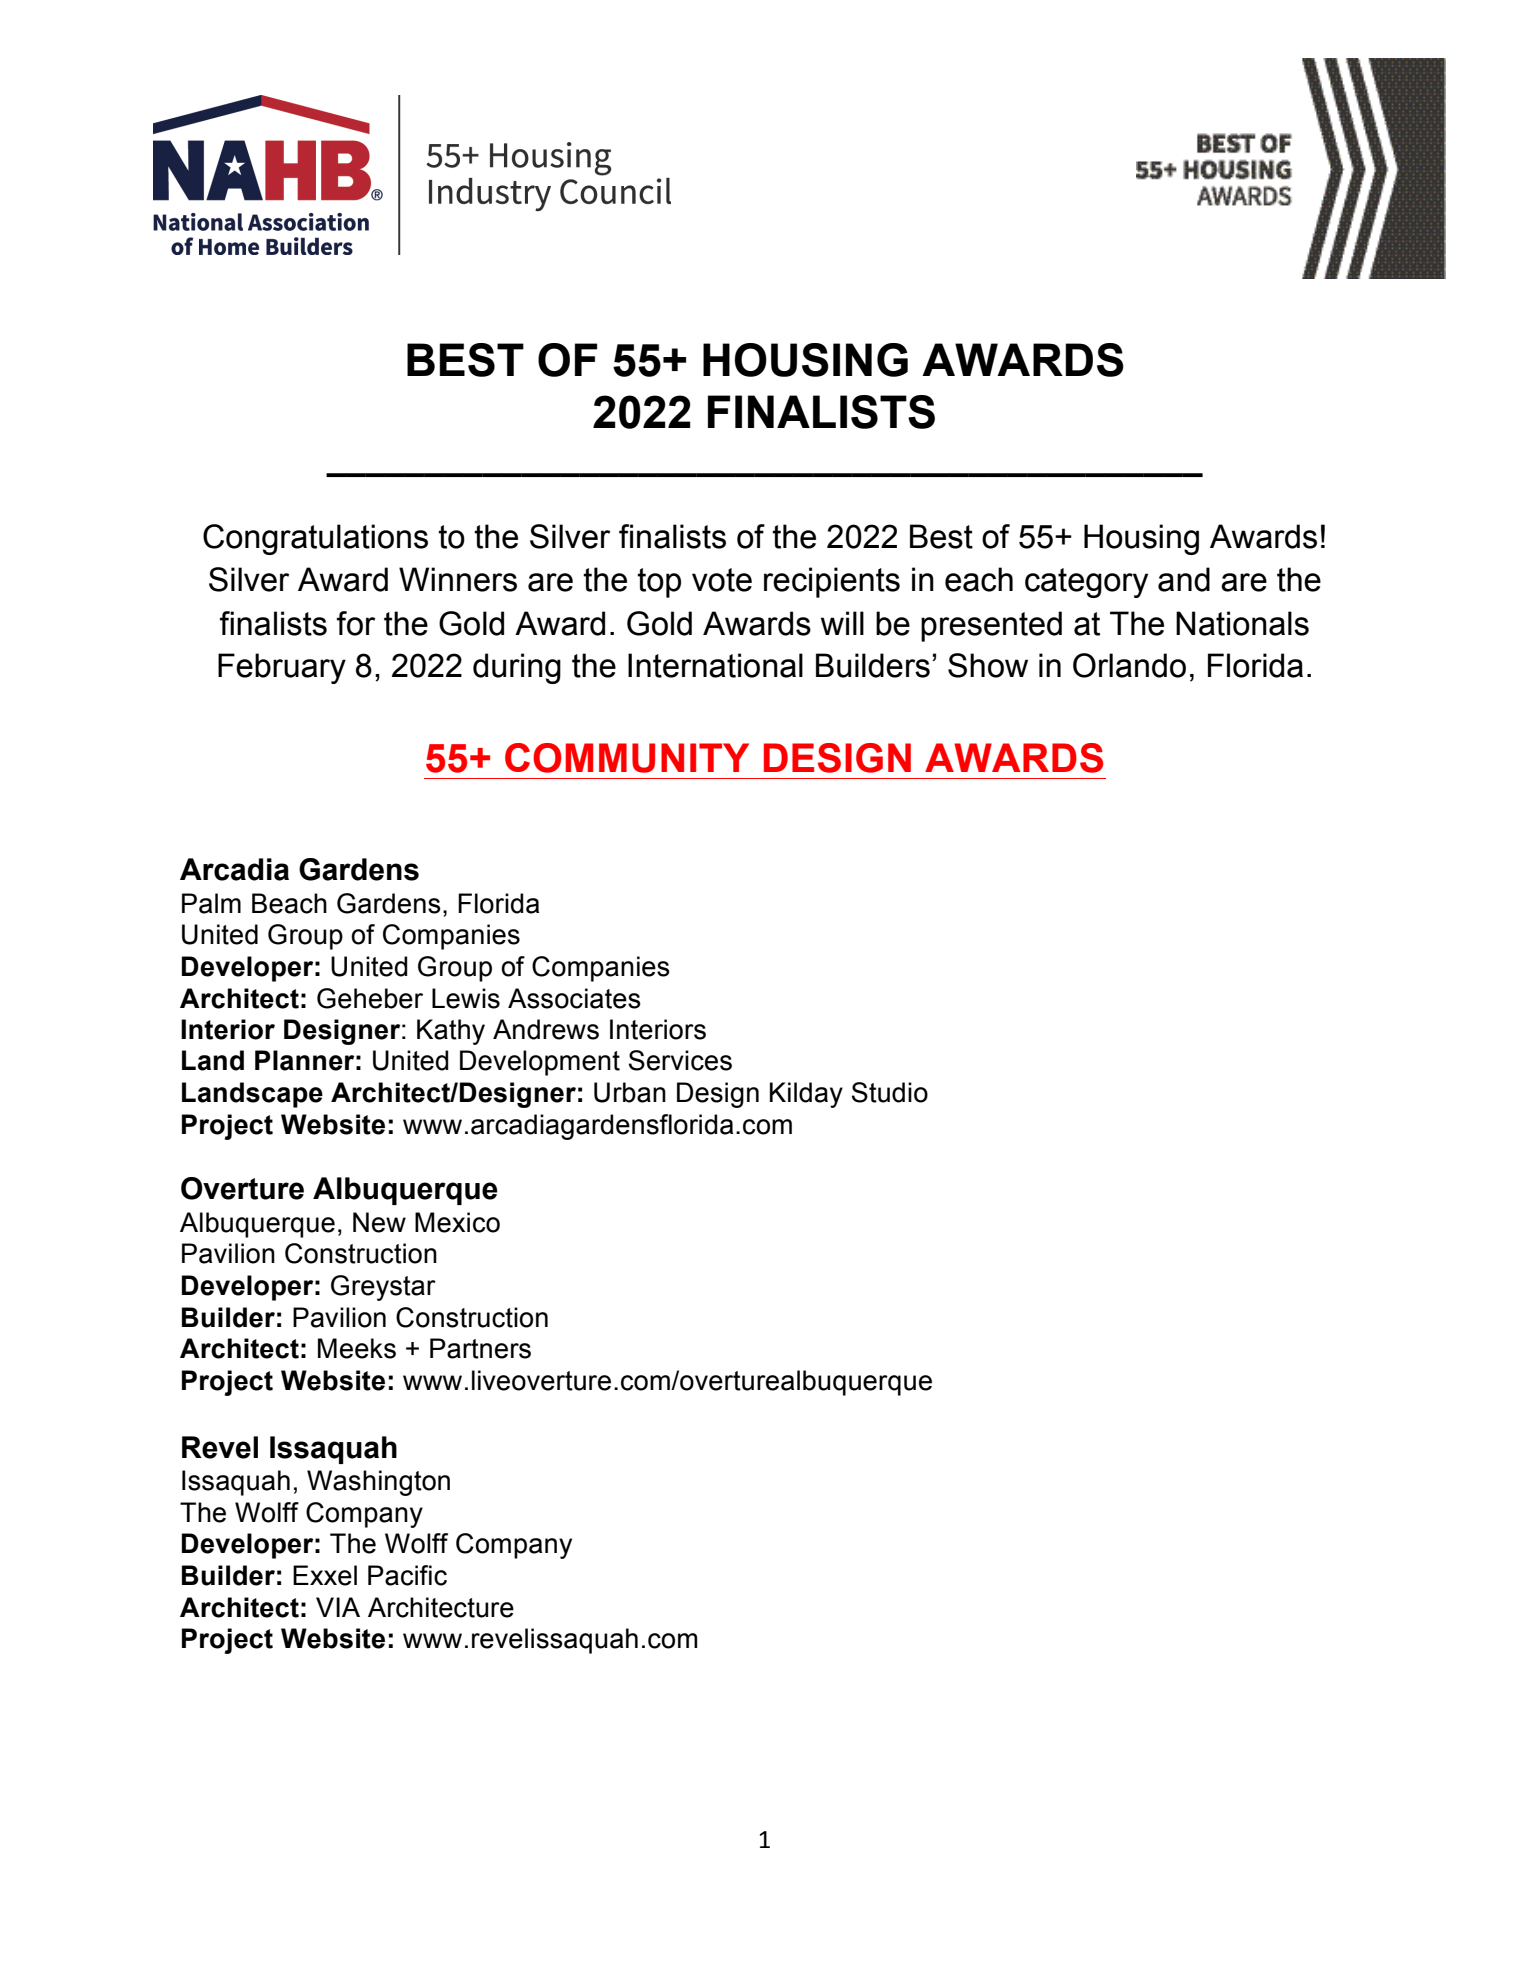  Describe the element at coordinates (211, 903) in the screenshot. I see `Palm` at that location.
